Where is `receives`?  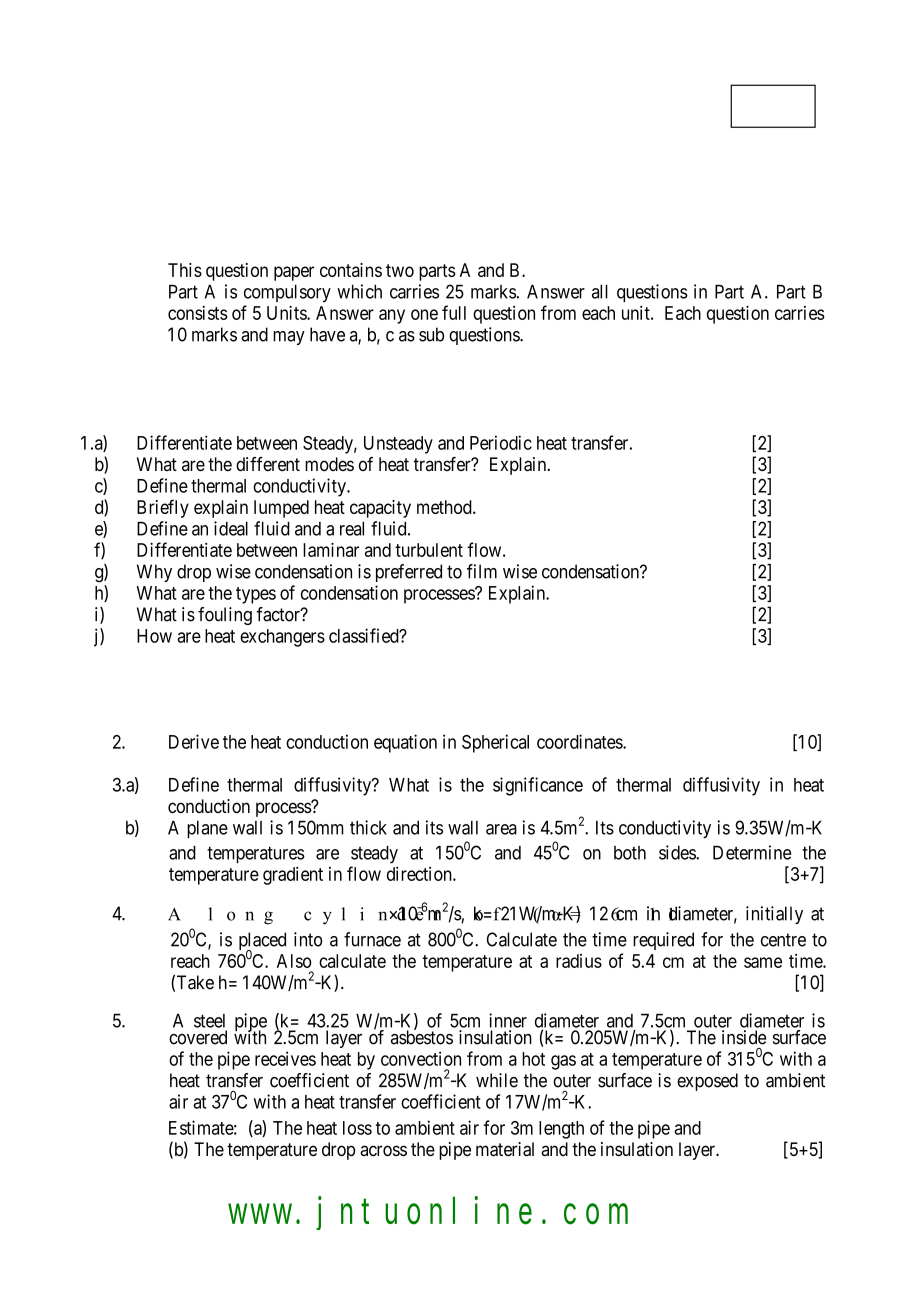 receives is located at coordinates (285, 1058).
